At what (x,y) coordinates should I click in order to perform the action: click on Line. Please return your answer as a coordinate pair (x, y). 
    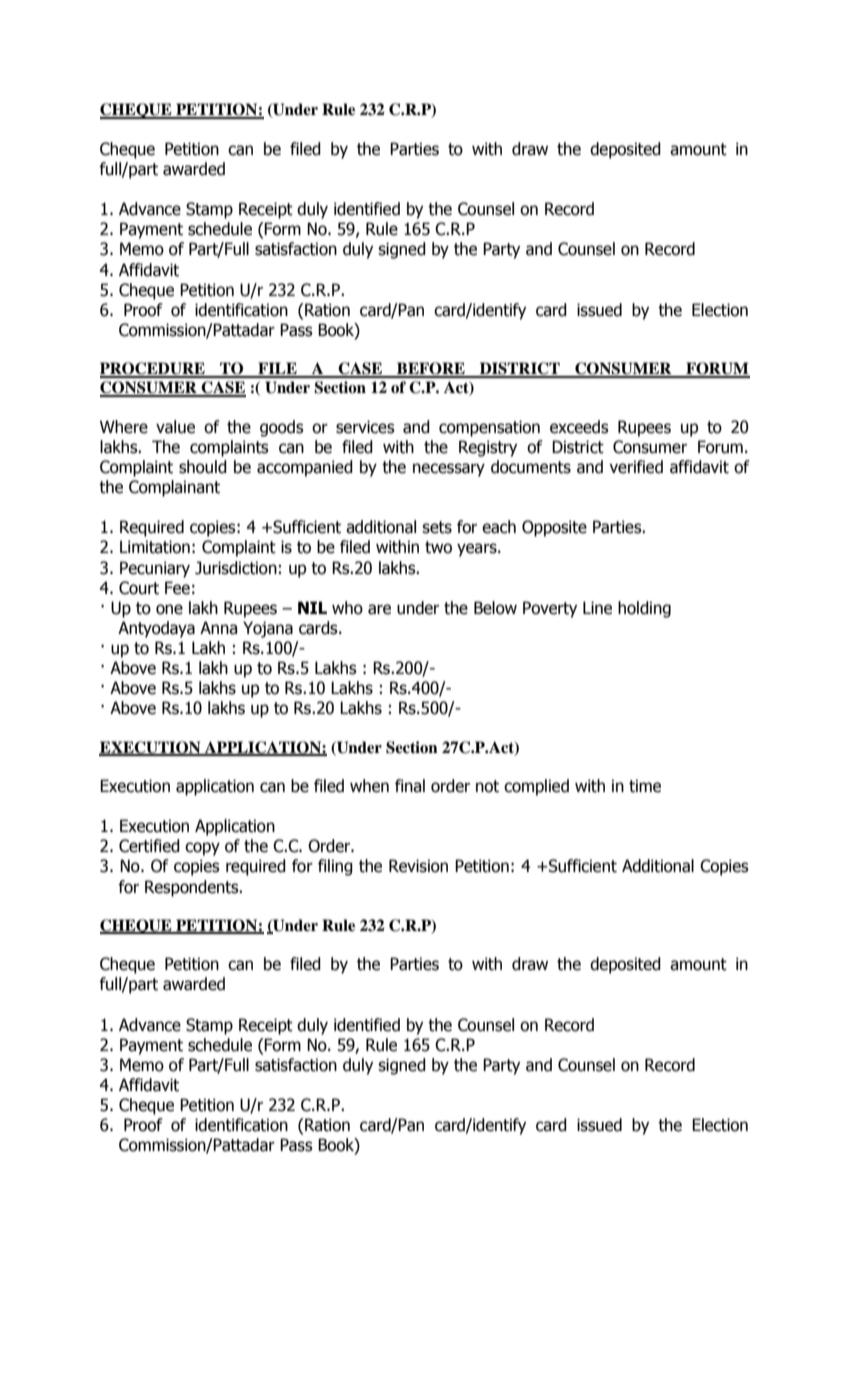
    Looking at the image, I should click on (597, 608).
